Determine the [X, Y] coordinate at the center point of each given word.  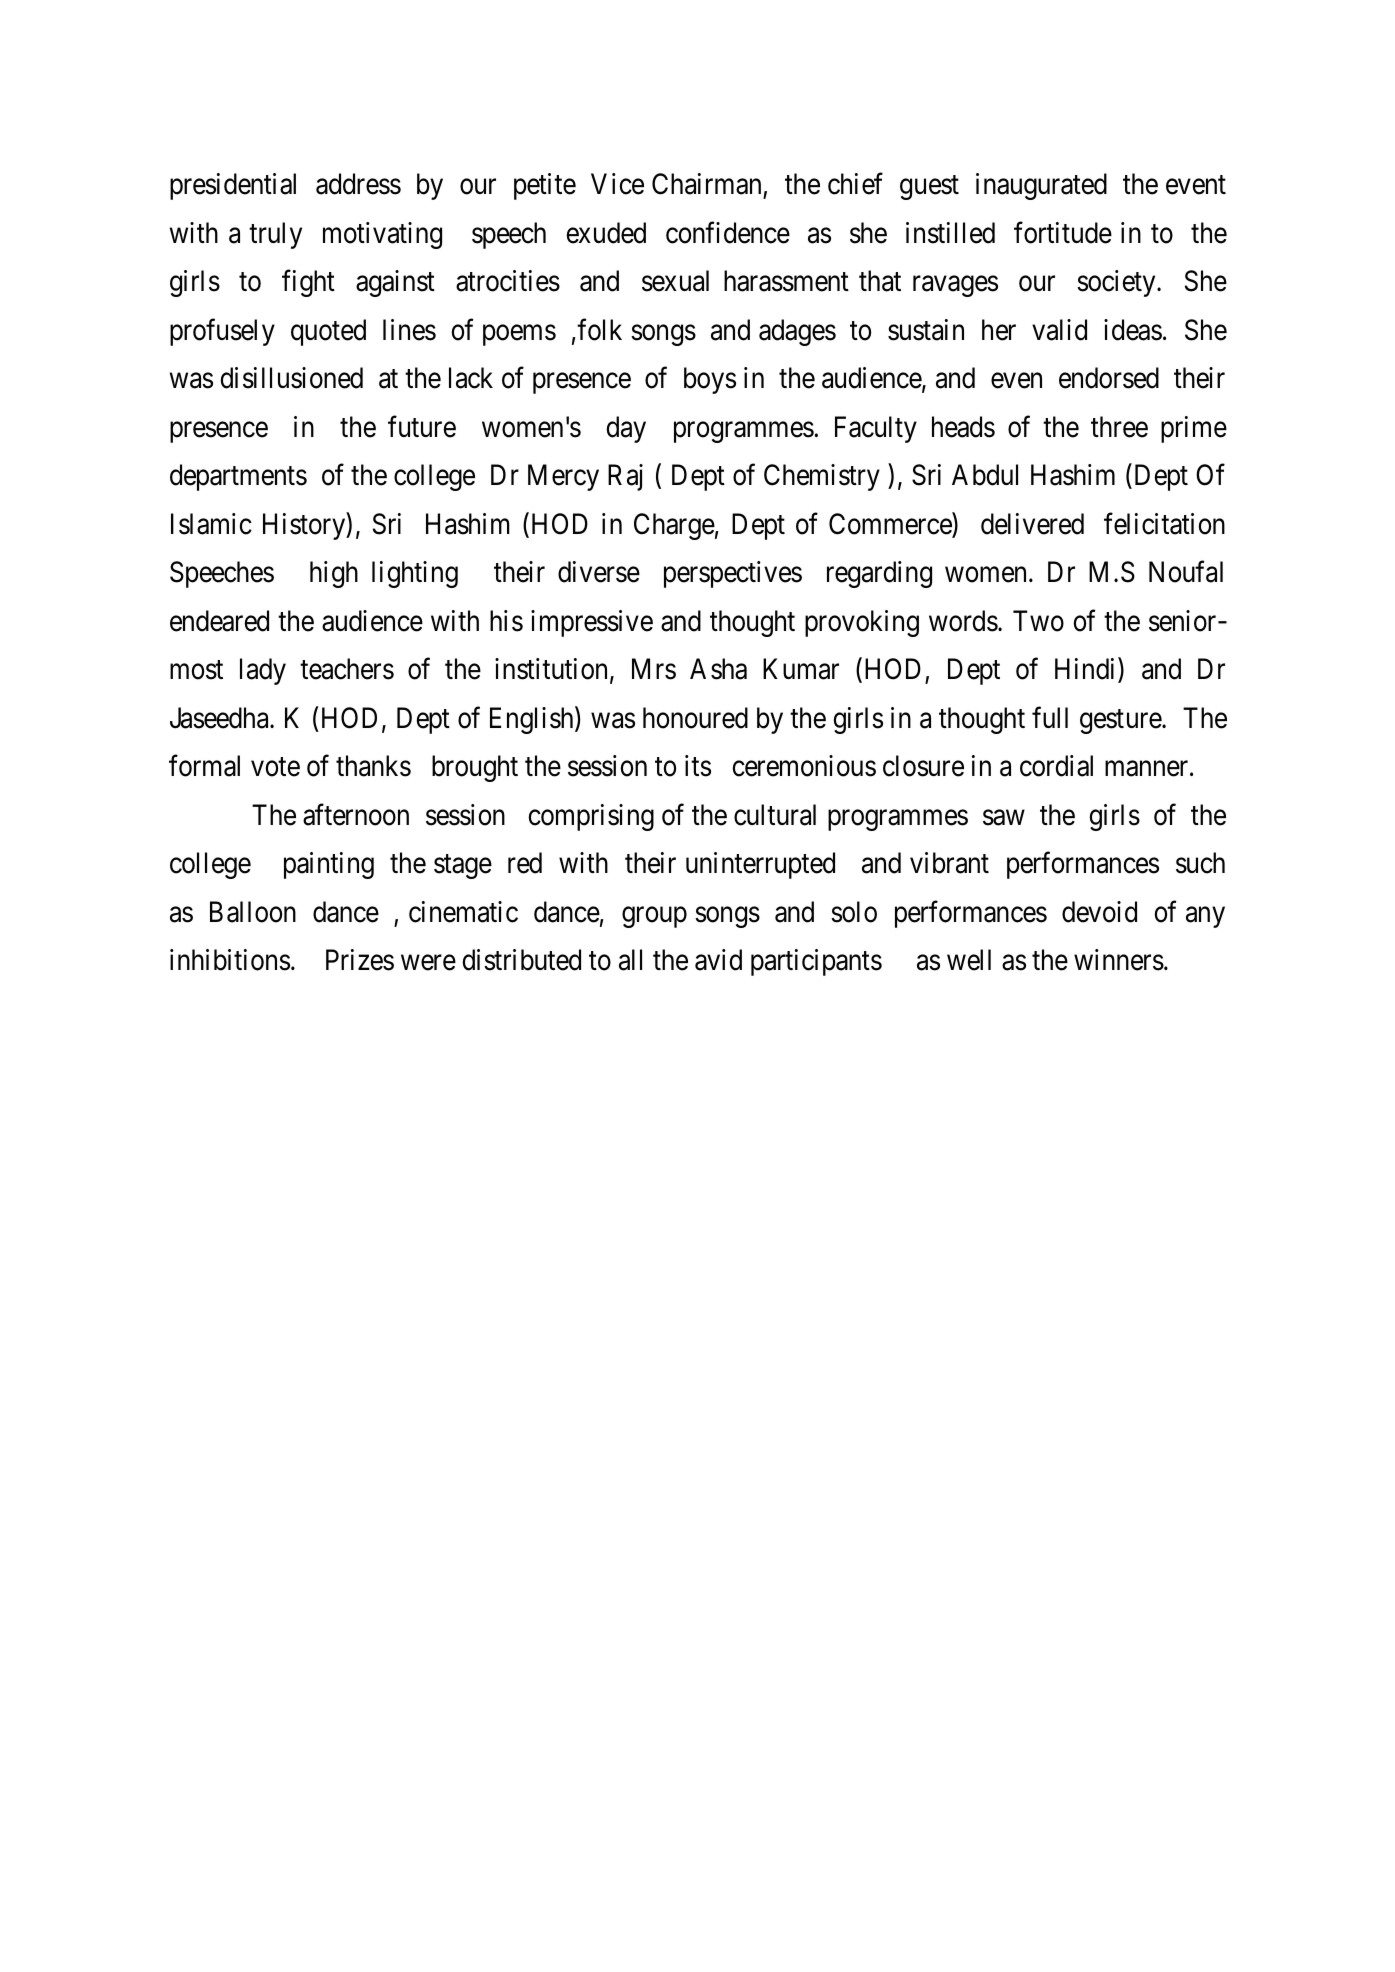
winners [1119, 960]
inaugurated [1041, 186]
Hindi [1087, 670]
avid [718, 960]
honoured [695, 718]
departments [238, 477]
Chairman [708, 185]
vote [275, 767]
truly [275, 235]
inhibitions [230, 960]
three [1119, 427]
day [626, 429]
